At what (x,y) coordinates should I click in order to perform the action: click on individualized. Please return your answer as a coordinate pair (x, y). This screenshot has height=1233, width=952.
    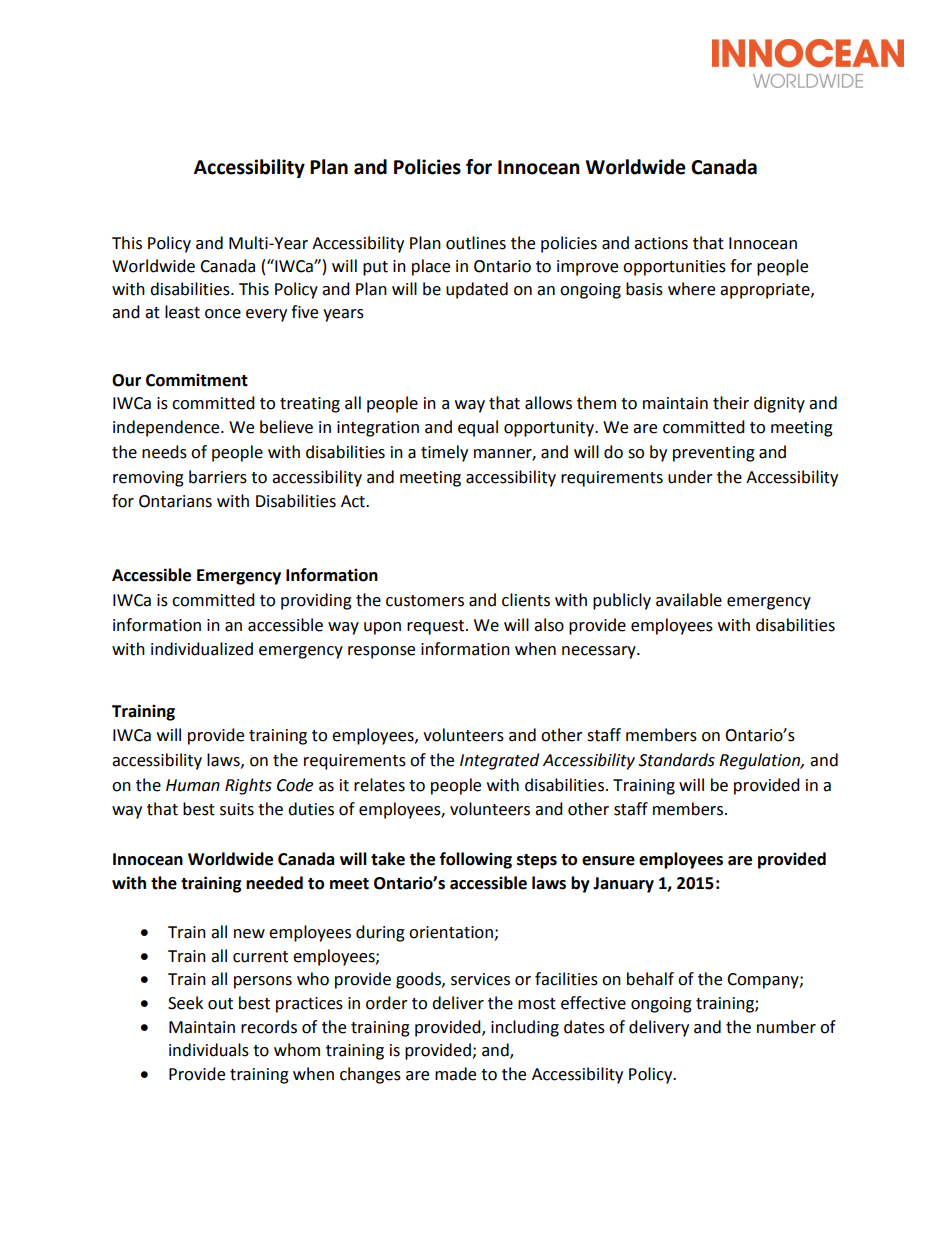
    Looking at the image, I should click on (202, 649).
